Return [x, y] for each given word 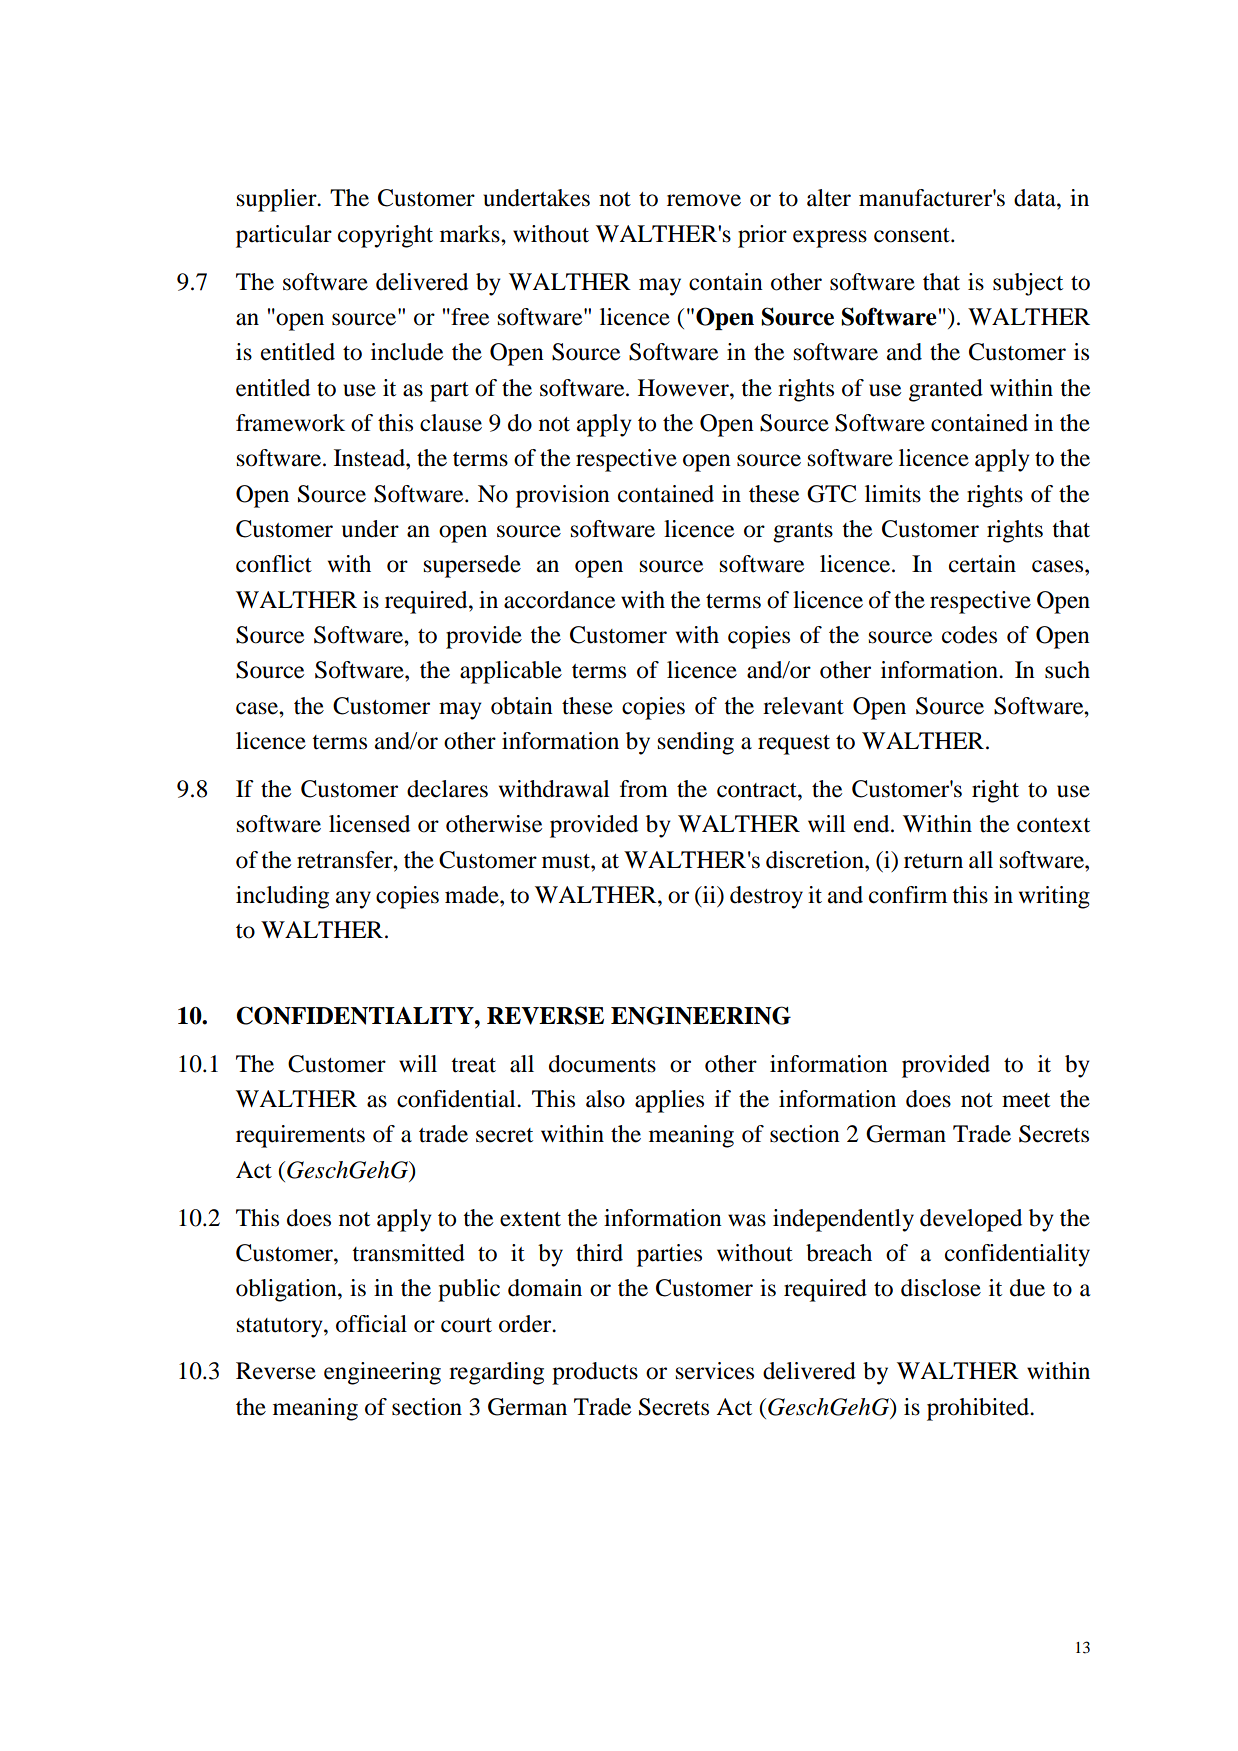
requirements [300, 1136]
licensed [369, 824]
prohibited [979, 1409]
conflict [274, 564]
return [933, 861]
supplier [278, 200]
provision [563, 496]
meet [1026, 1100]
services [715, 1371]
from [644, 789]
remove [704, 200]
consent [913, 235]
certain [982, 564]
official [371, 1324]
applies [669, 1101]
